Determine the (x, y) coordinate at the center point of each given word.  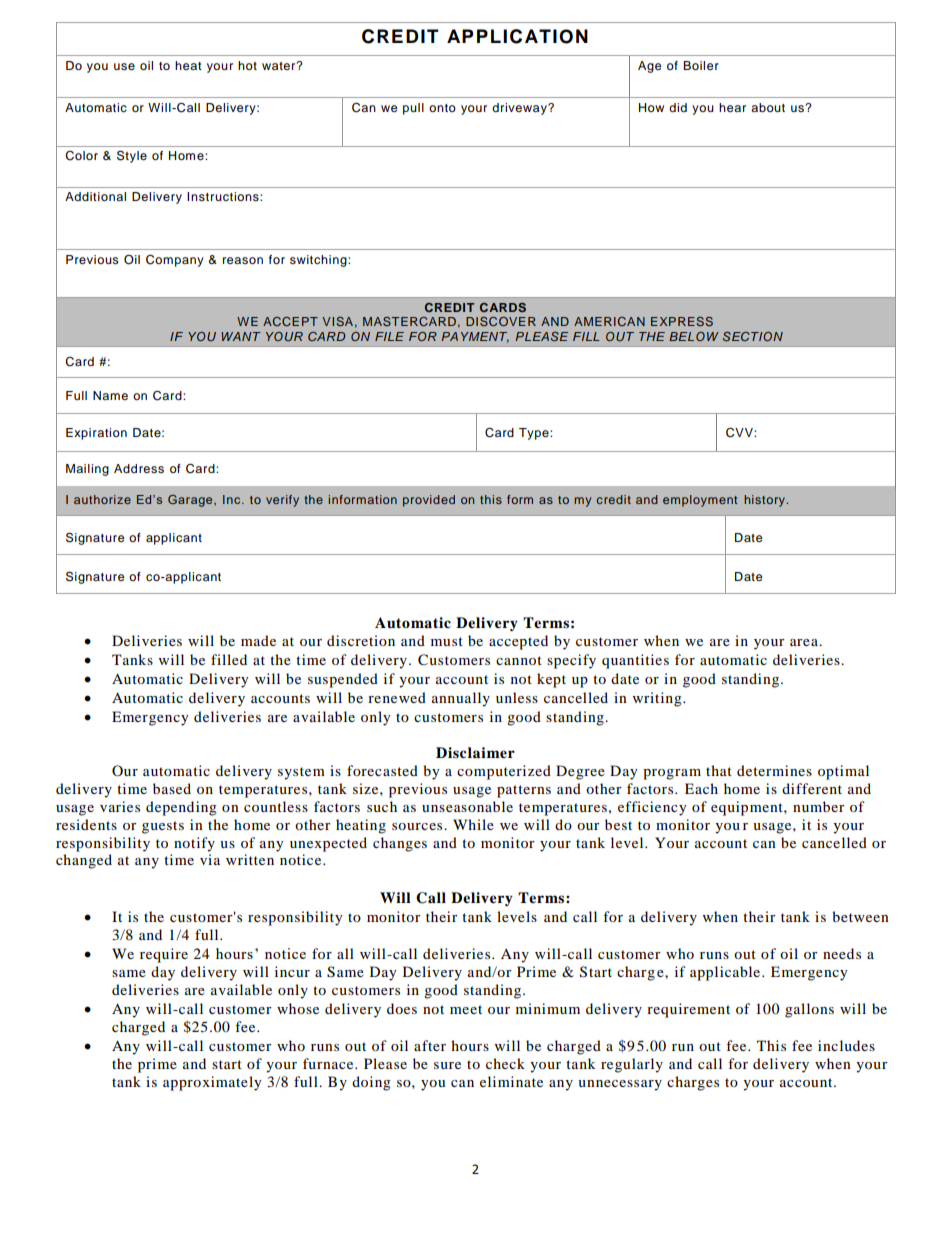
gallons (809, 1010)
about (768, 107)
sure (447, 1065)
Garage (191, 501)
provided (429, 501)
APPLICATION (517, 36)
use (124, 66)
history (765, 501)
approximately (212, 1083)
